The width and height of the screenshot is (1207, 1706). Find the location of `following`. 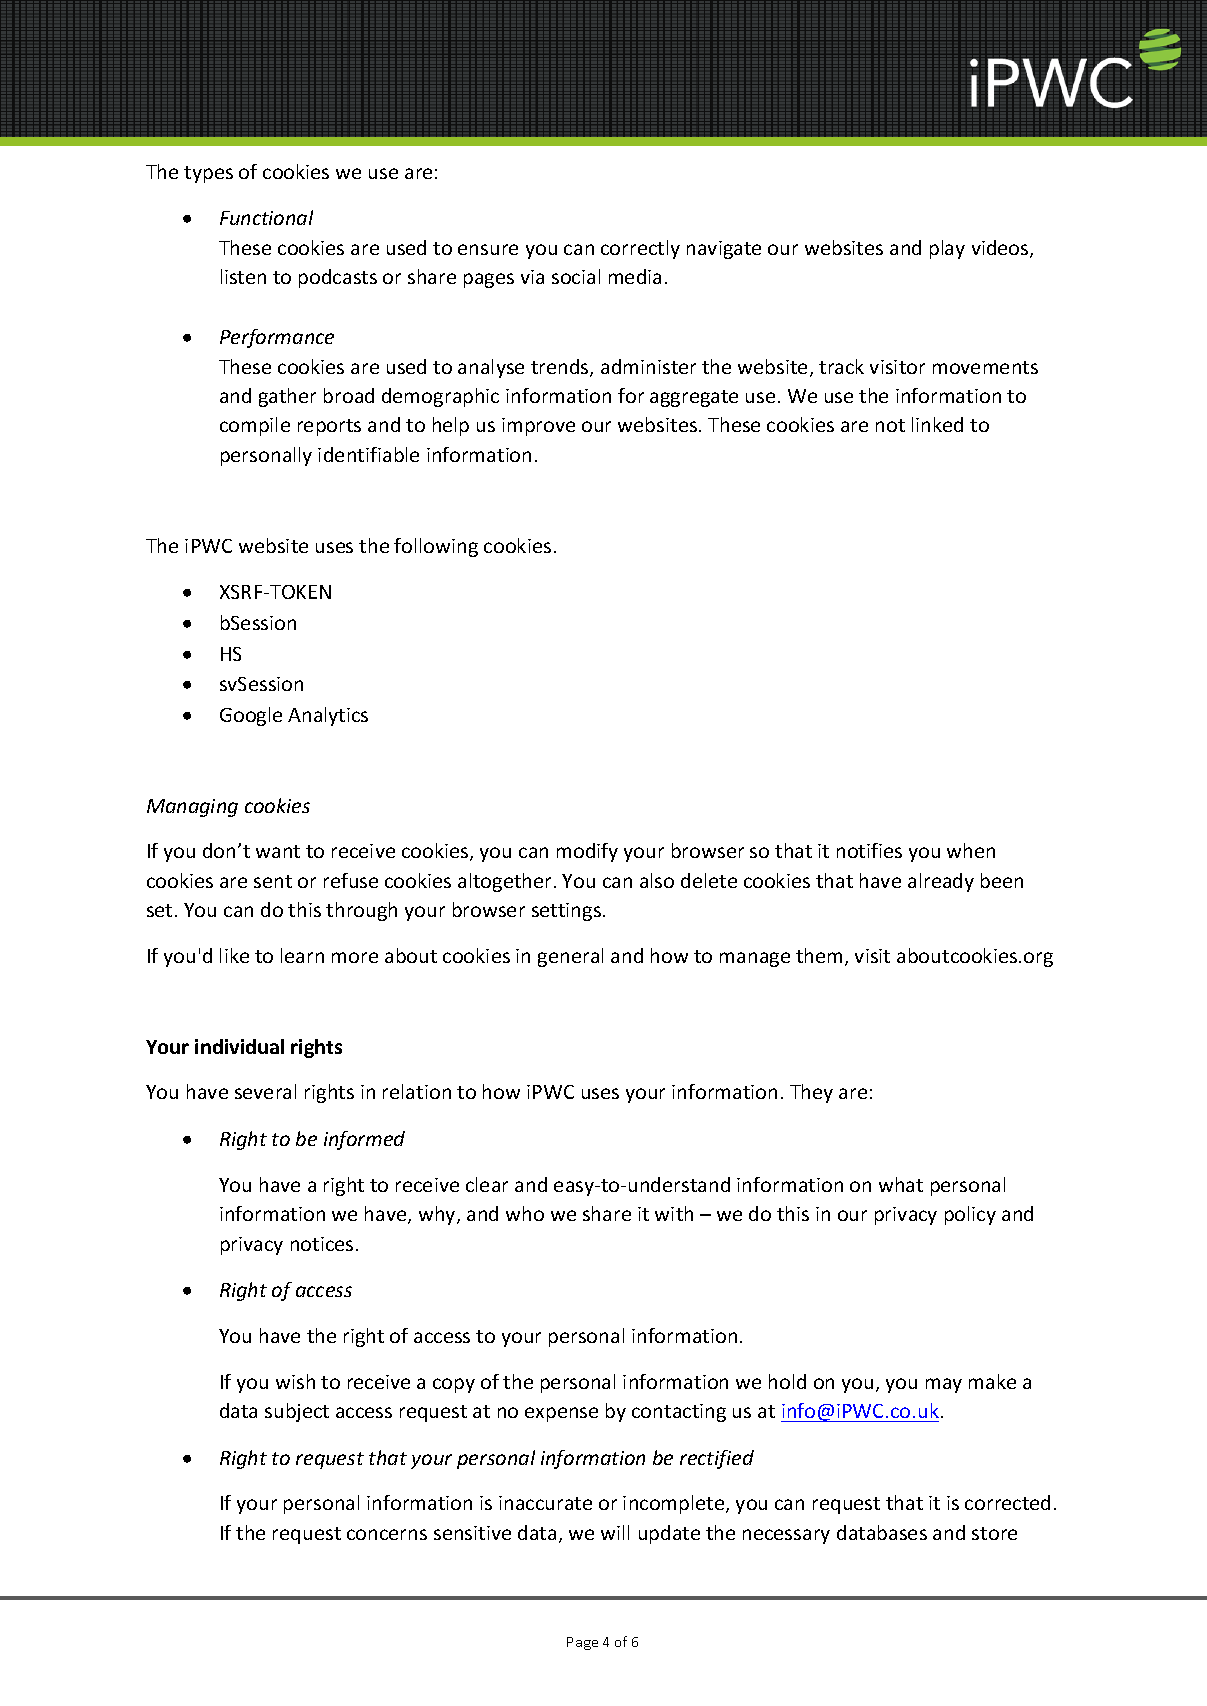

following is located at coordinates (436, 547).
